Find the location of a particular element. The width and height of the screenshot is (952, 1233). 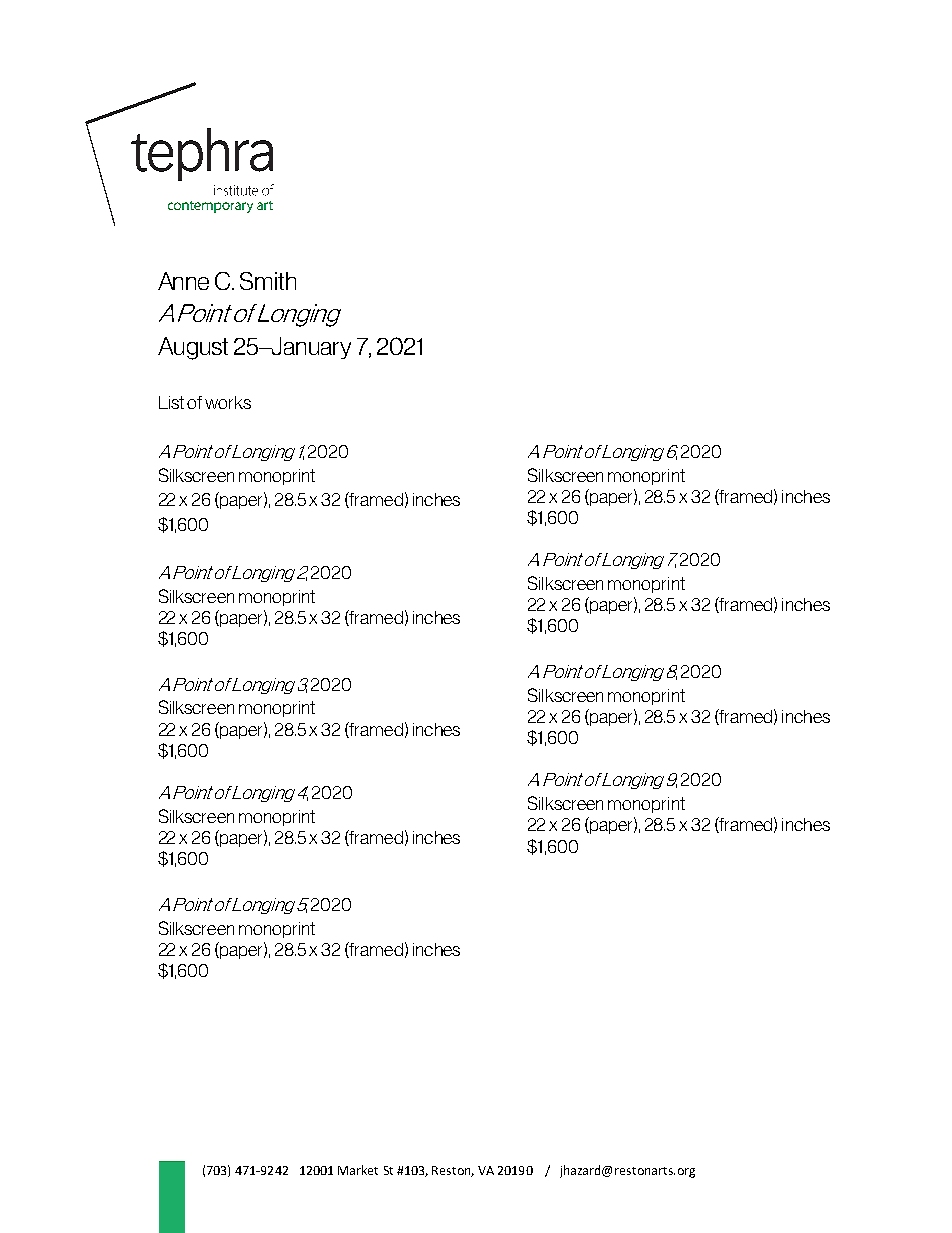

Smith is located at coordinates (268, 281).
